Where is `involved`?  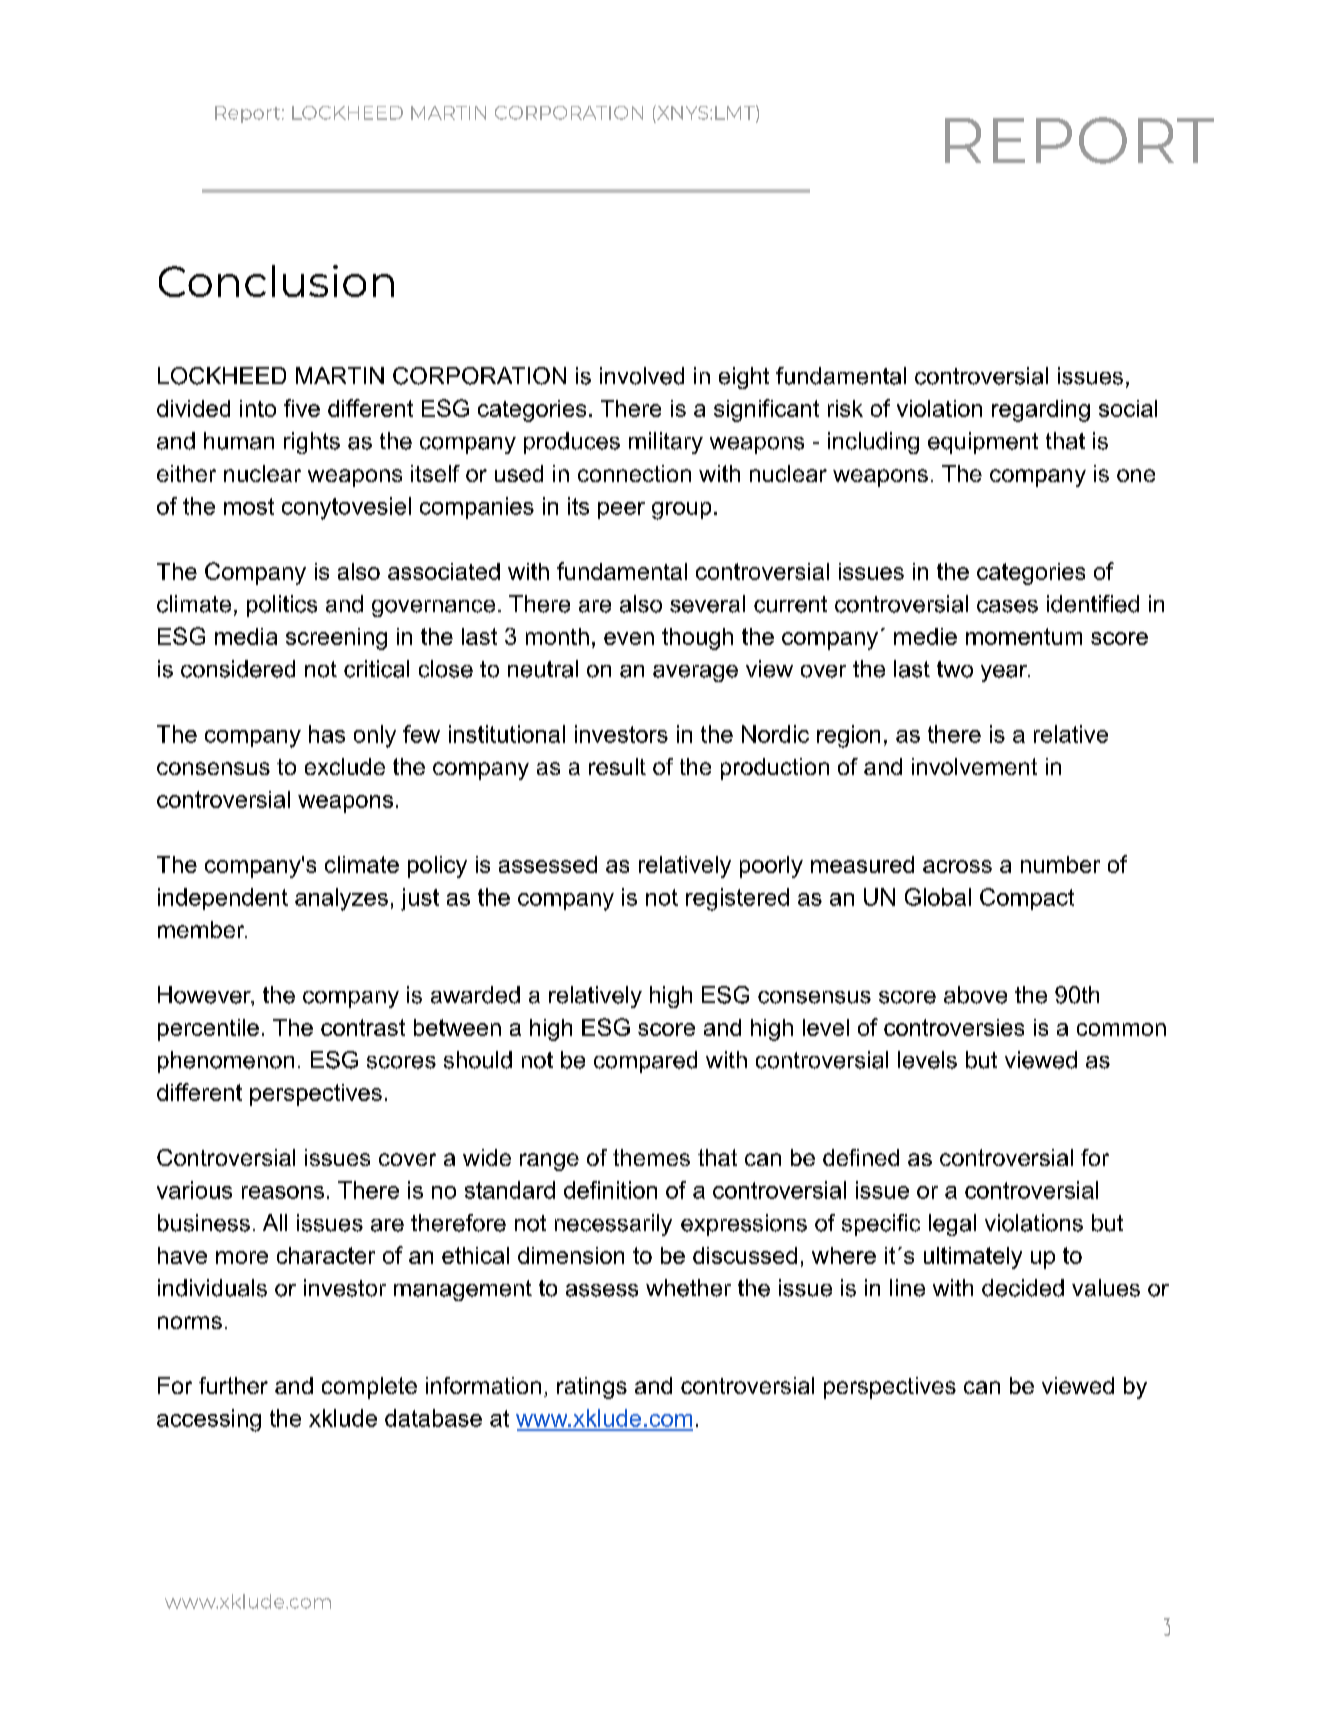 involved is located at coordinates (642, 376).
